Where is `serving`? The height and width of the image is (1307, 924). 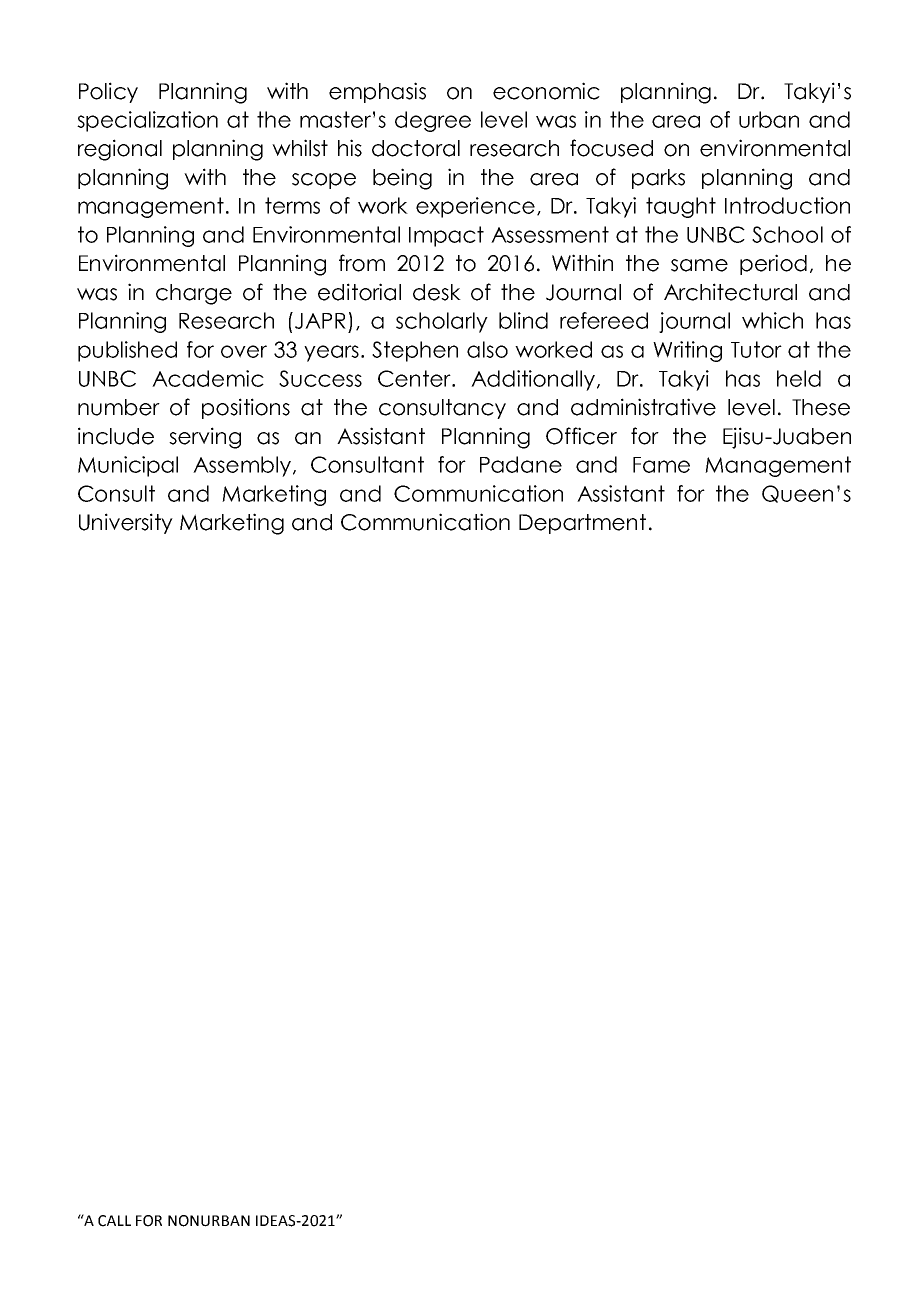 serving is located at coordinates (205, 438).
